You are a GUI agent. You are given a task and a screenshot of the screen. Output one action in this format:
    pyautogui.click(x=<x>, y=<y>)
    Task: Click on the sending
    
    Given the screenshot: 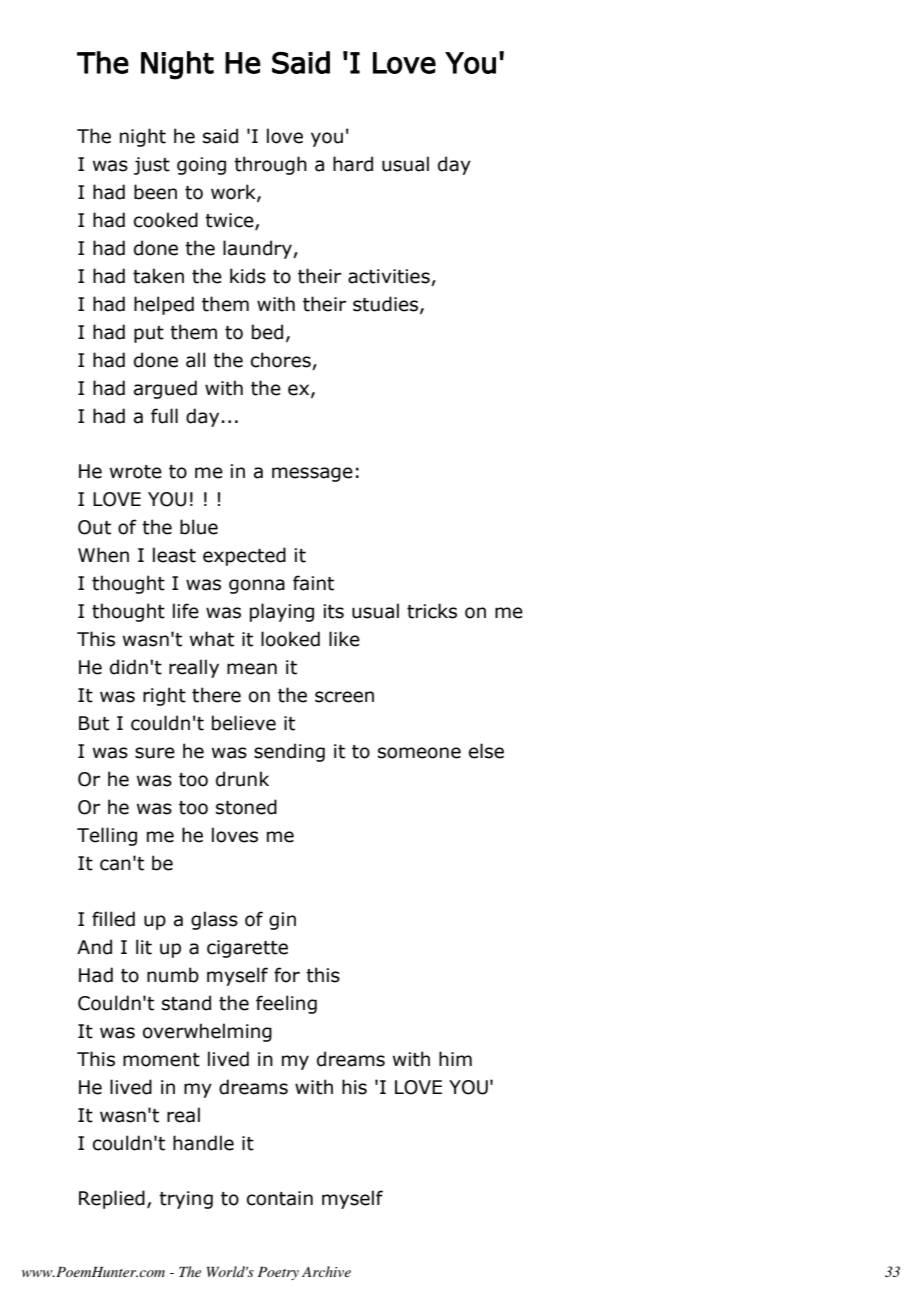 What is the action you would take?
    pyautogui.click(x=289, y=752)
